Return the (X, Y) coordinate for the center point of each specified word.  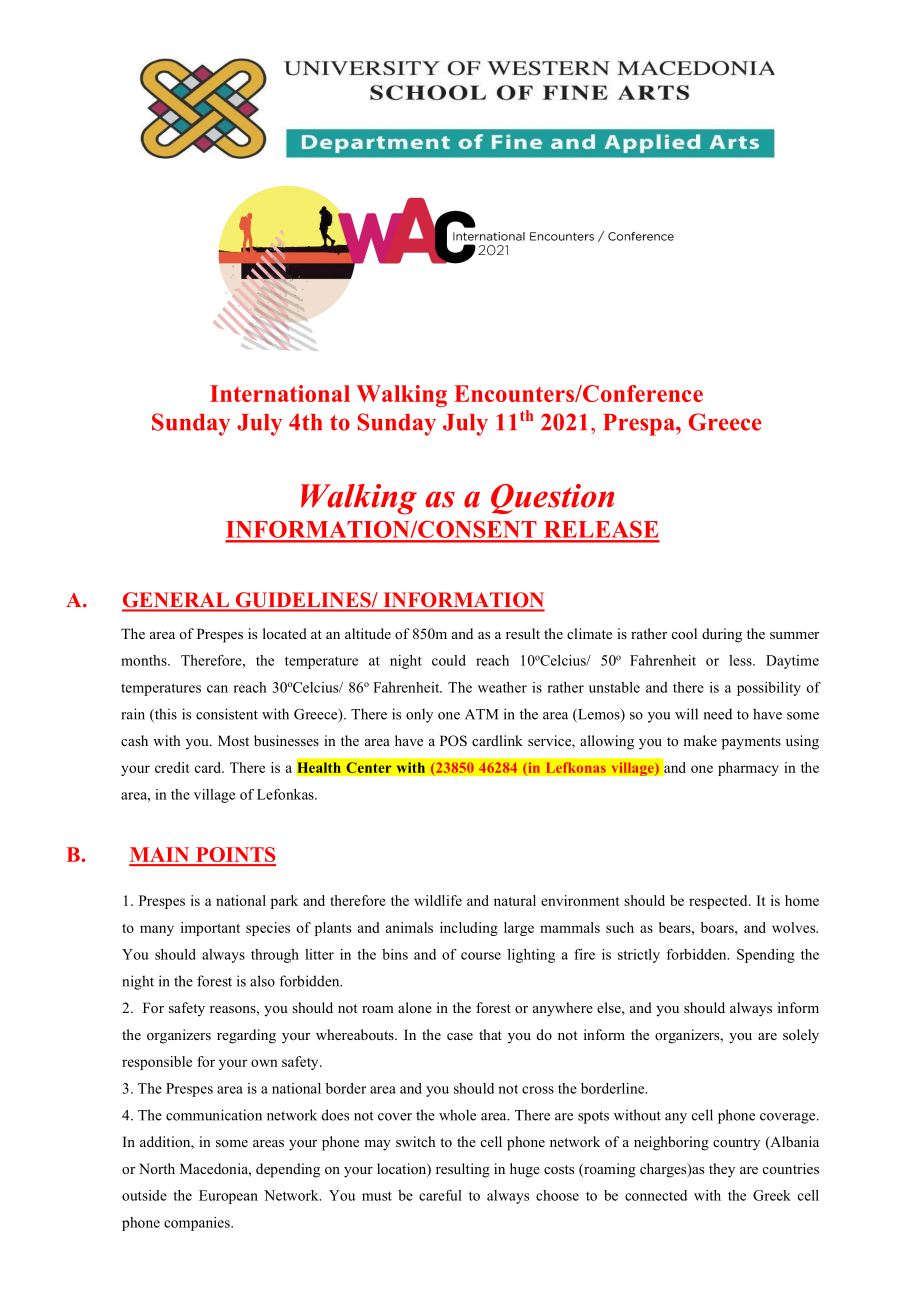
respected (719, 902)
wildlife (438, 900)
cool (684, 633)
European (228, 1197)
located (285, 633)
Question (552, 499)
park (284, 902)
